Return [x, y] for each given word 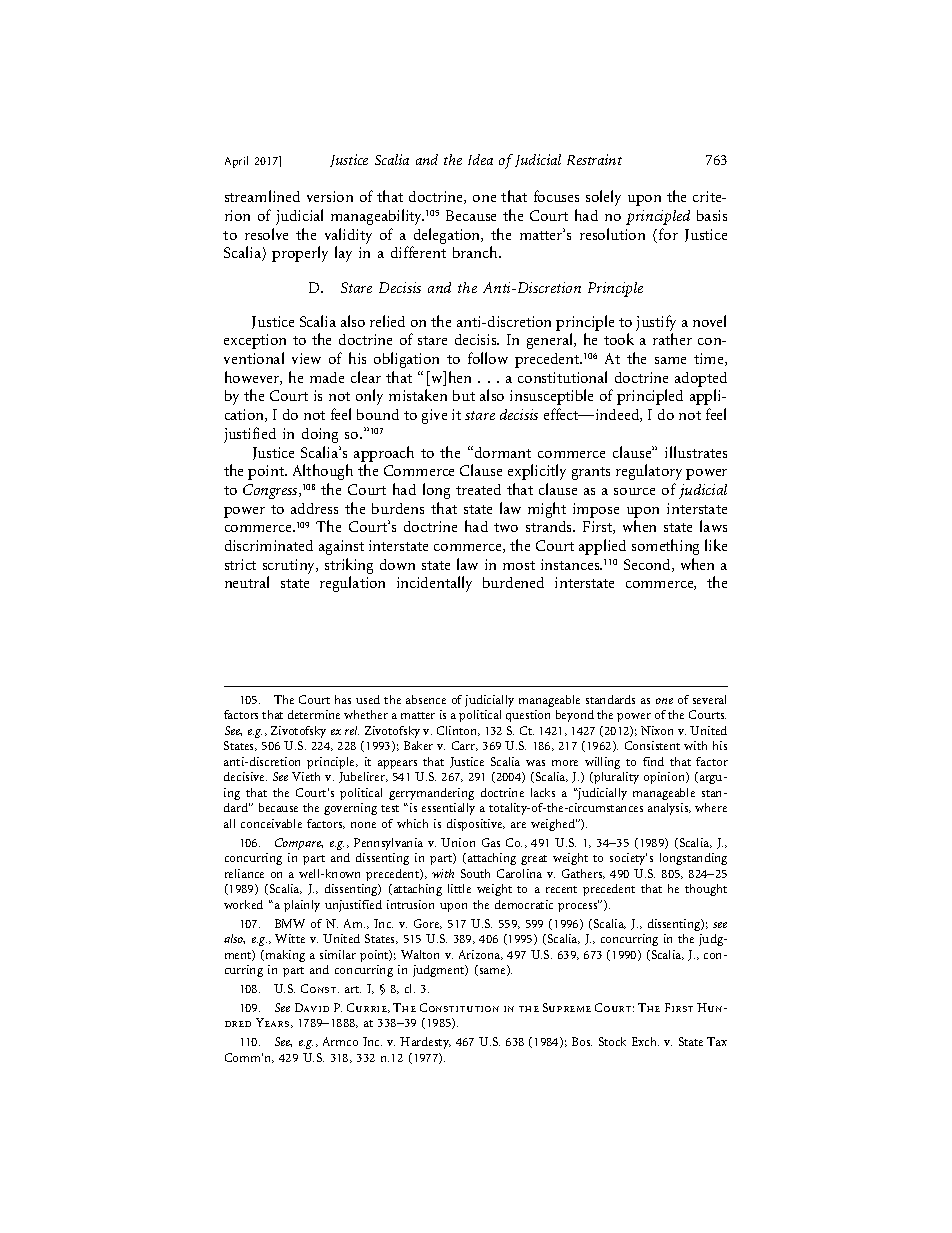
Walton [420, 954]
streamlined [262, 196]
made [327, 377]
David [312, 1007]
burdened [513, 582]
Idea [480, 159]
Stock [612, 1041]
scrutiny [290, 568]
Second [648, 565]
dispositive [476, 825]
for [668, 234]
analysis [669, 809]
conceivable [271, 823]
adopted [701, 381]
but [464, 395]
